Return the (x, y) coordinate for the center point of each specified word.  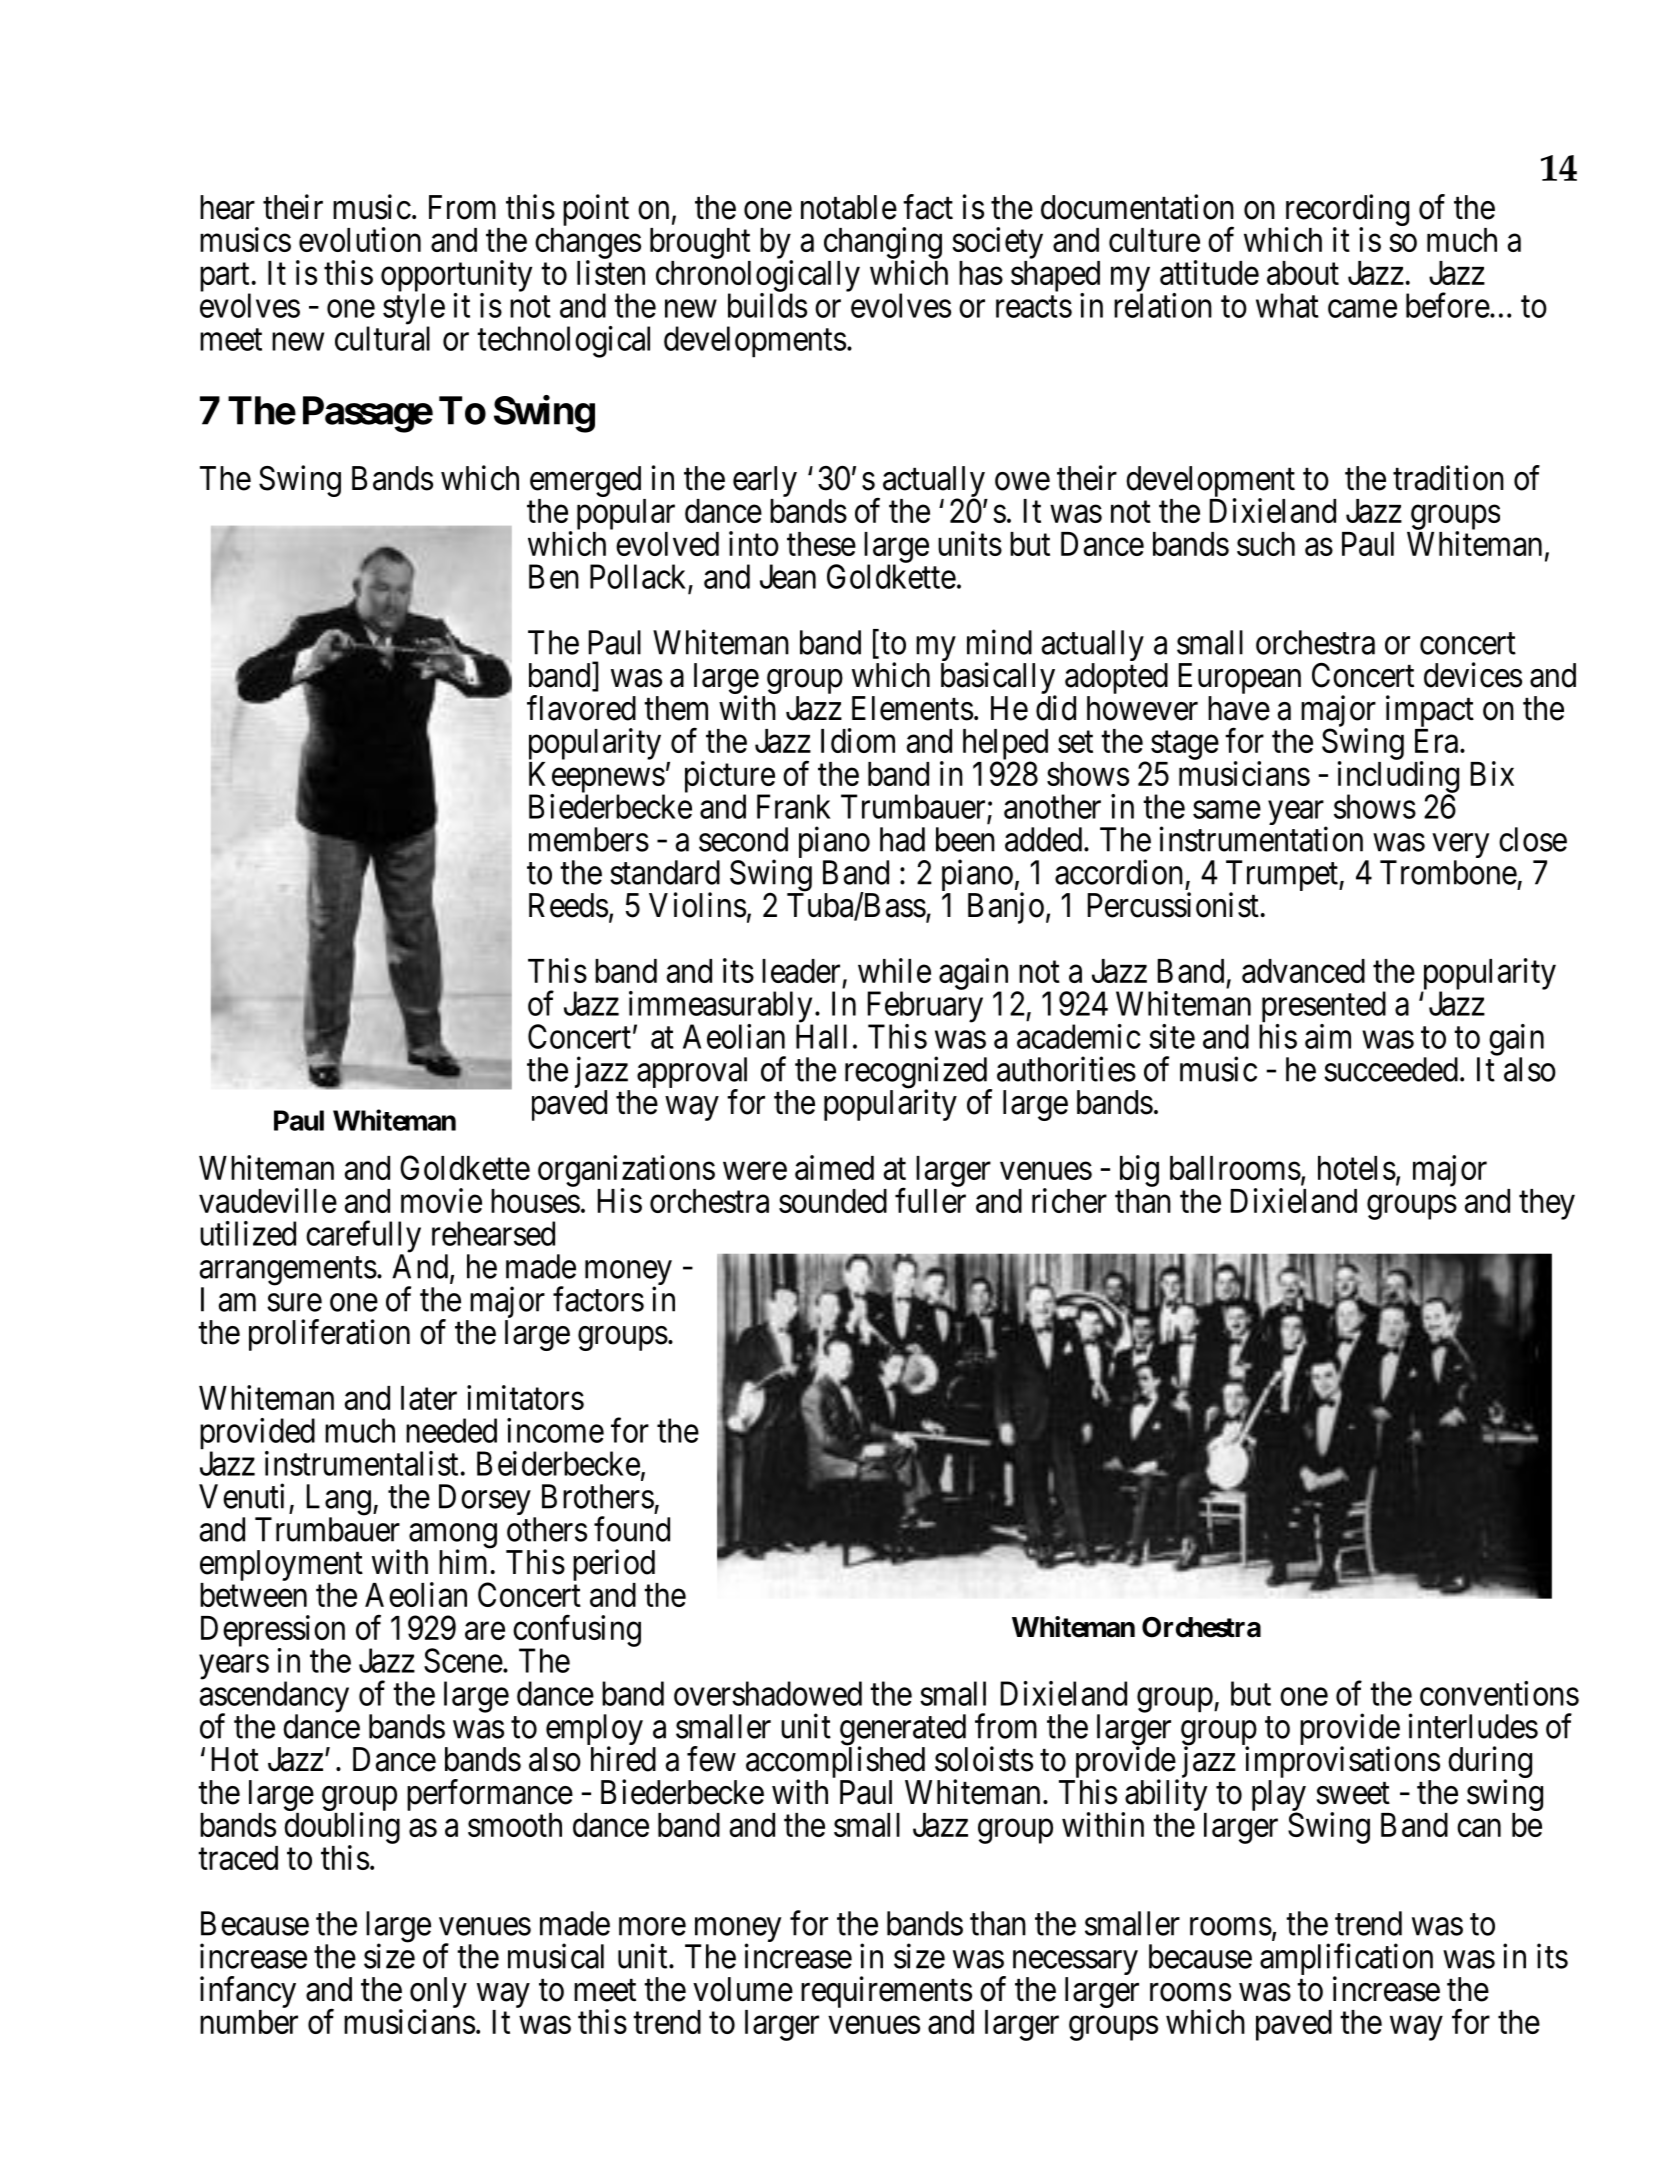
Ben (554, 576)
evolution (360, 239)
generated (904, 1731)
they (1547, 1204)
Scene (463, 1660)
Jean (788, 576)
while (894, 970)
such (1266, 544)
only (438, 1994)
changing (883, 244)
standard (665, 872)
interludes (1473, 1726)
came (1362, 309)
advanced (1303, 971)
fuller (930, 1200)
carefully (363, 1238)
